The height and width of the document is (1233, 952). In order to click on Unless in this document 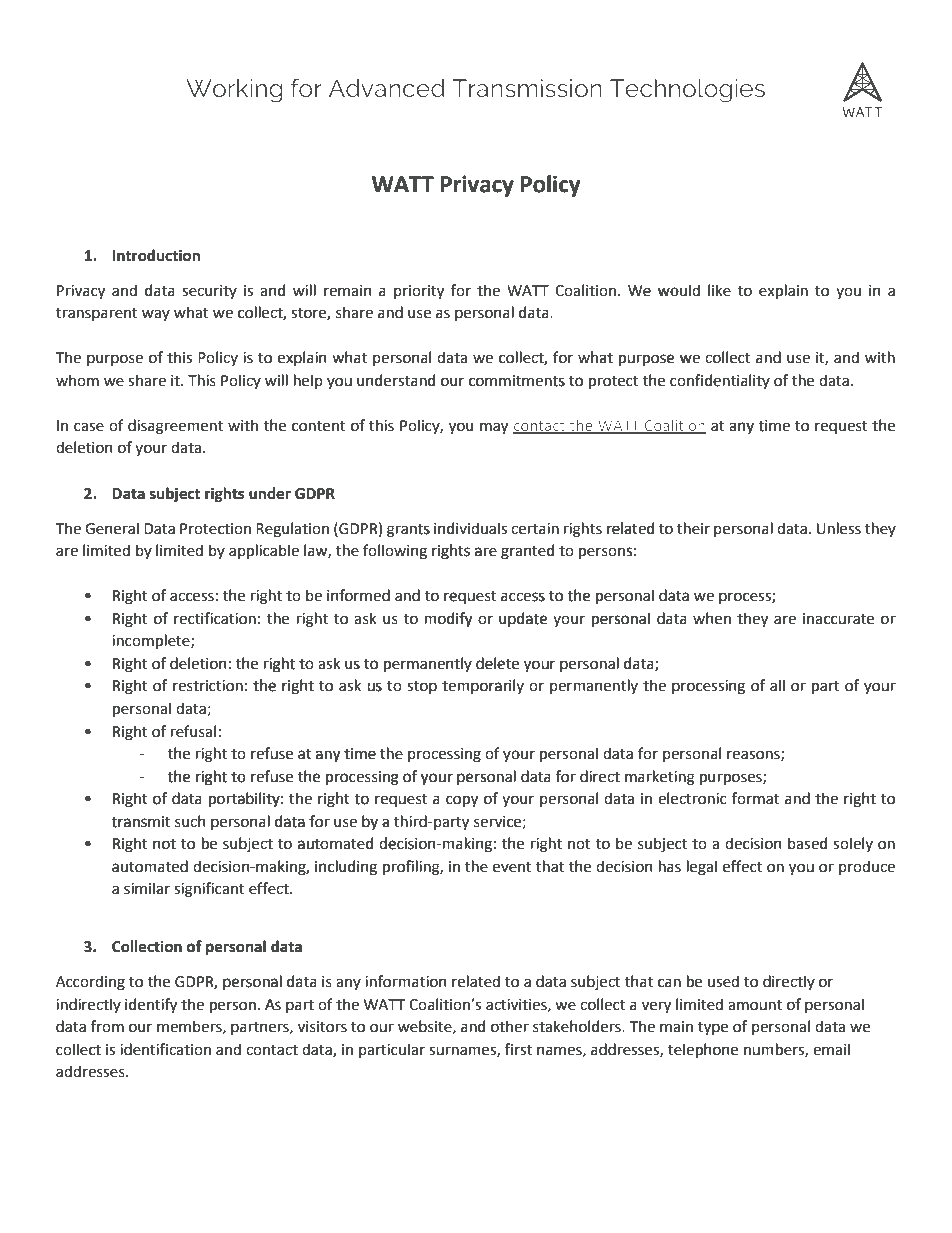, I will do `click(839, 528)`.
